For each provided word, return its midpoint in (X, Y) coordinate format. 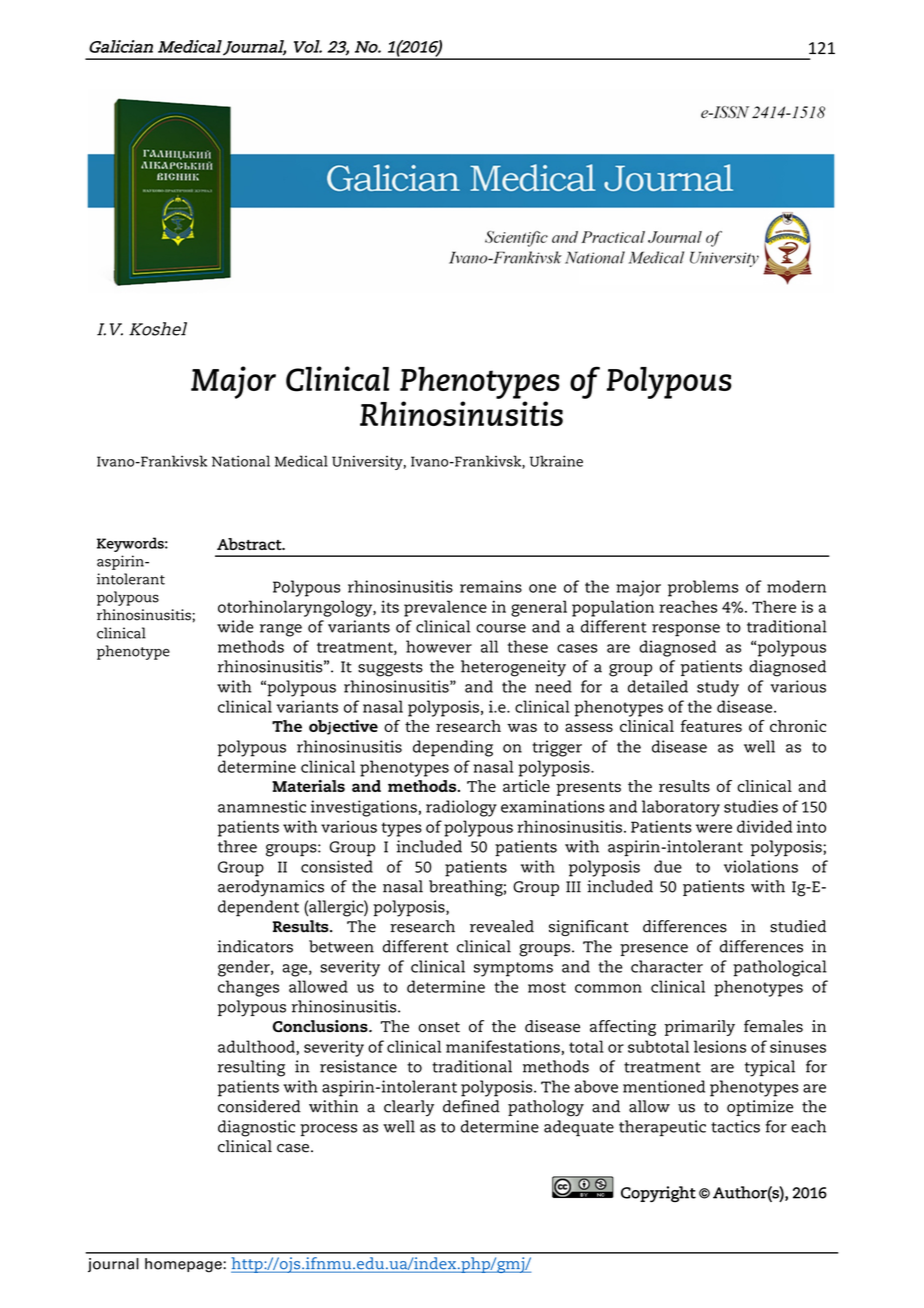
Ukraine (556, 461)
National (241, 461)
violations (761, 866)
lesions (720, 1046)
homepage (184, 1265)
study (718, 688)
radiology (461, 808)
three (237, 846)
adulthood (257, 1047)
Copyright (658, 1194)
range (281, 630)
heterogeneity (513, 668)
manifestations (503, 1046)
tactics (735, 1126)
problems (703, 588)
